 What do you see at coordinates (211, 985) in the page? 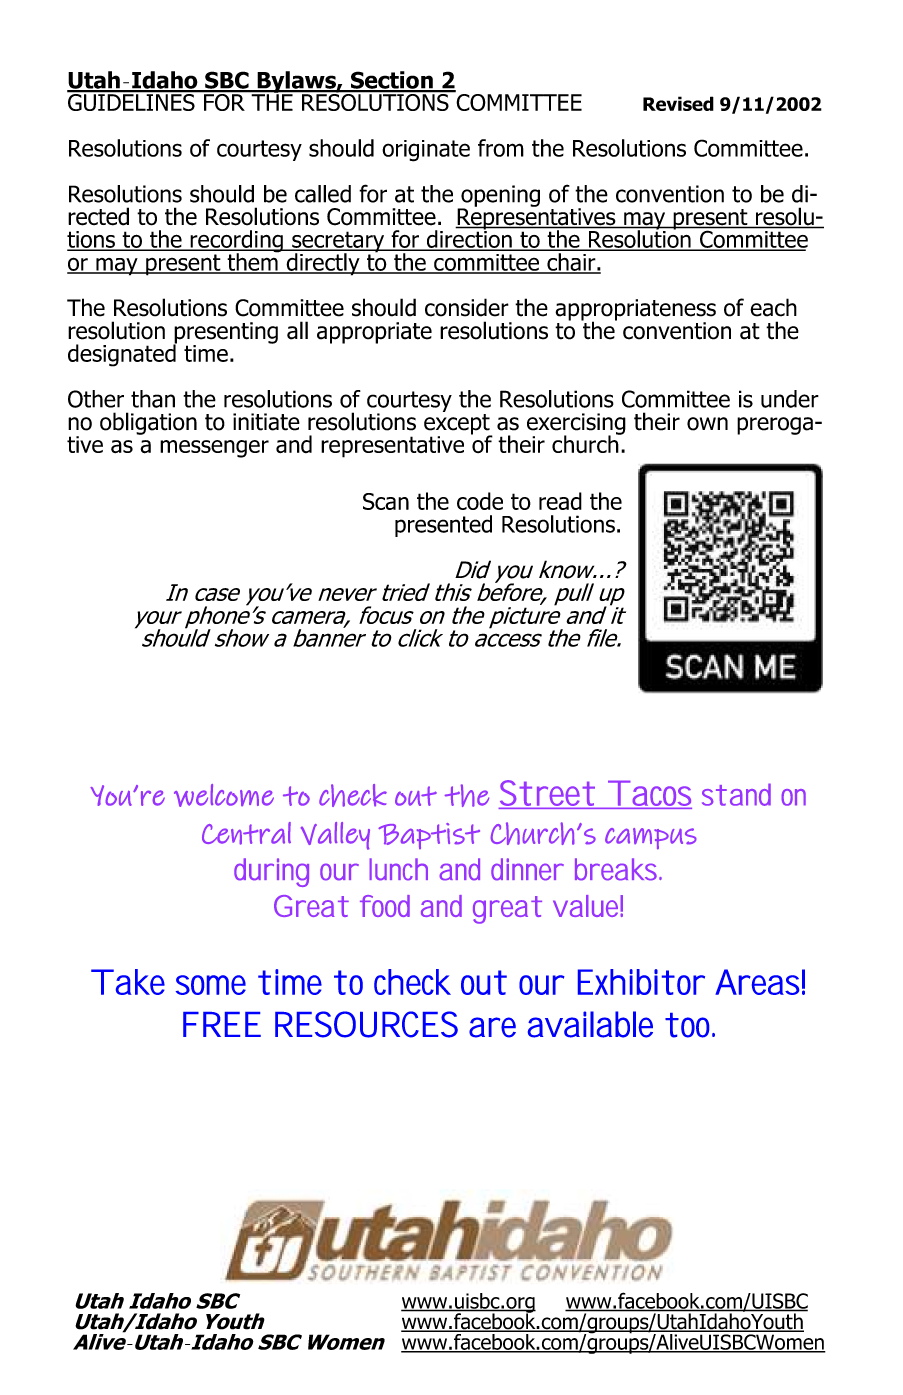
I see `some` at bounding box center [211, 985].
